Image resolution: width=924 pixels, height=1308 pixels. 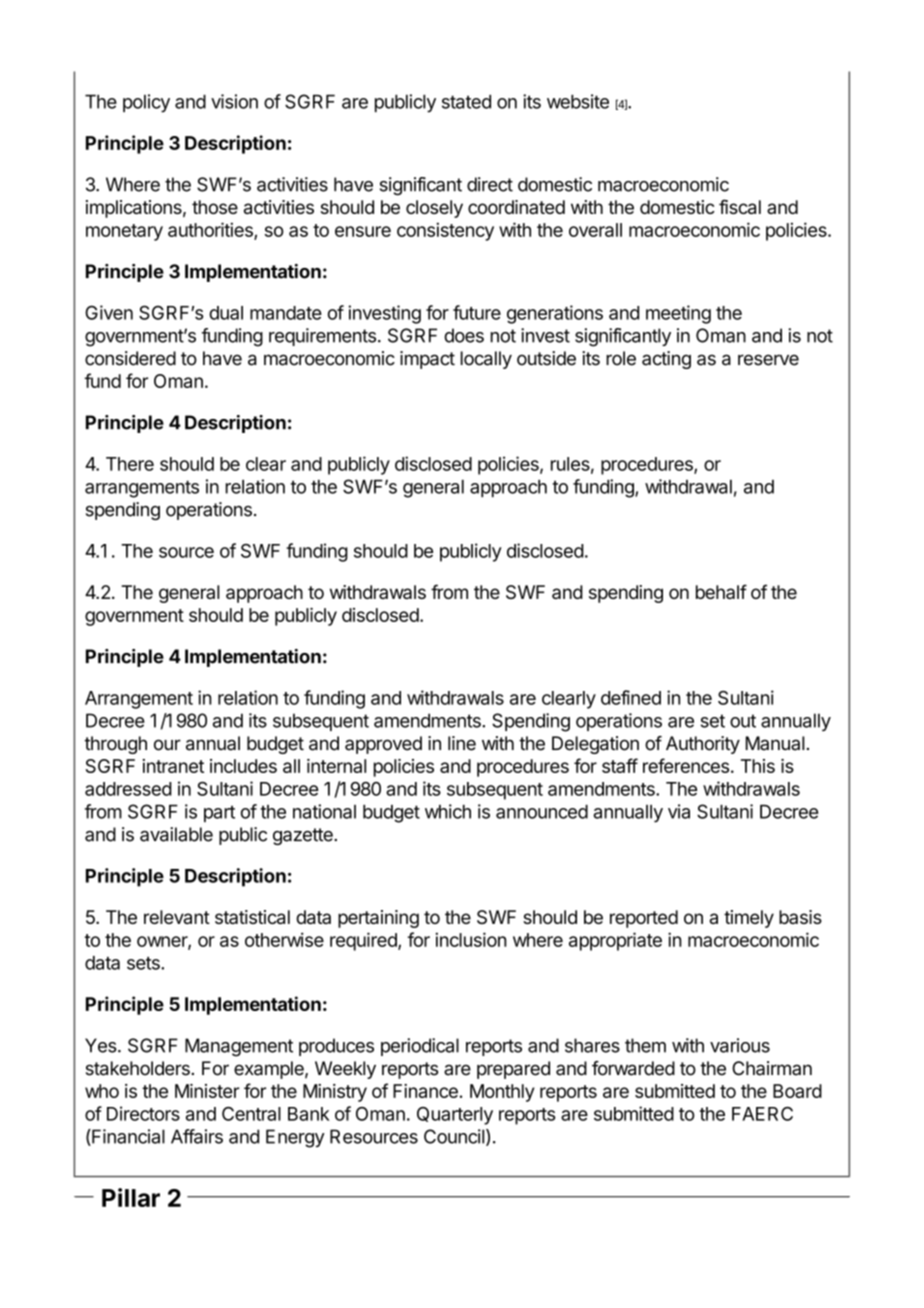 I want to click on via, so click(x=679, y=811).
